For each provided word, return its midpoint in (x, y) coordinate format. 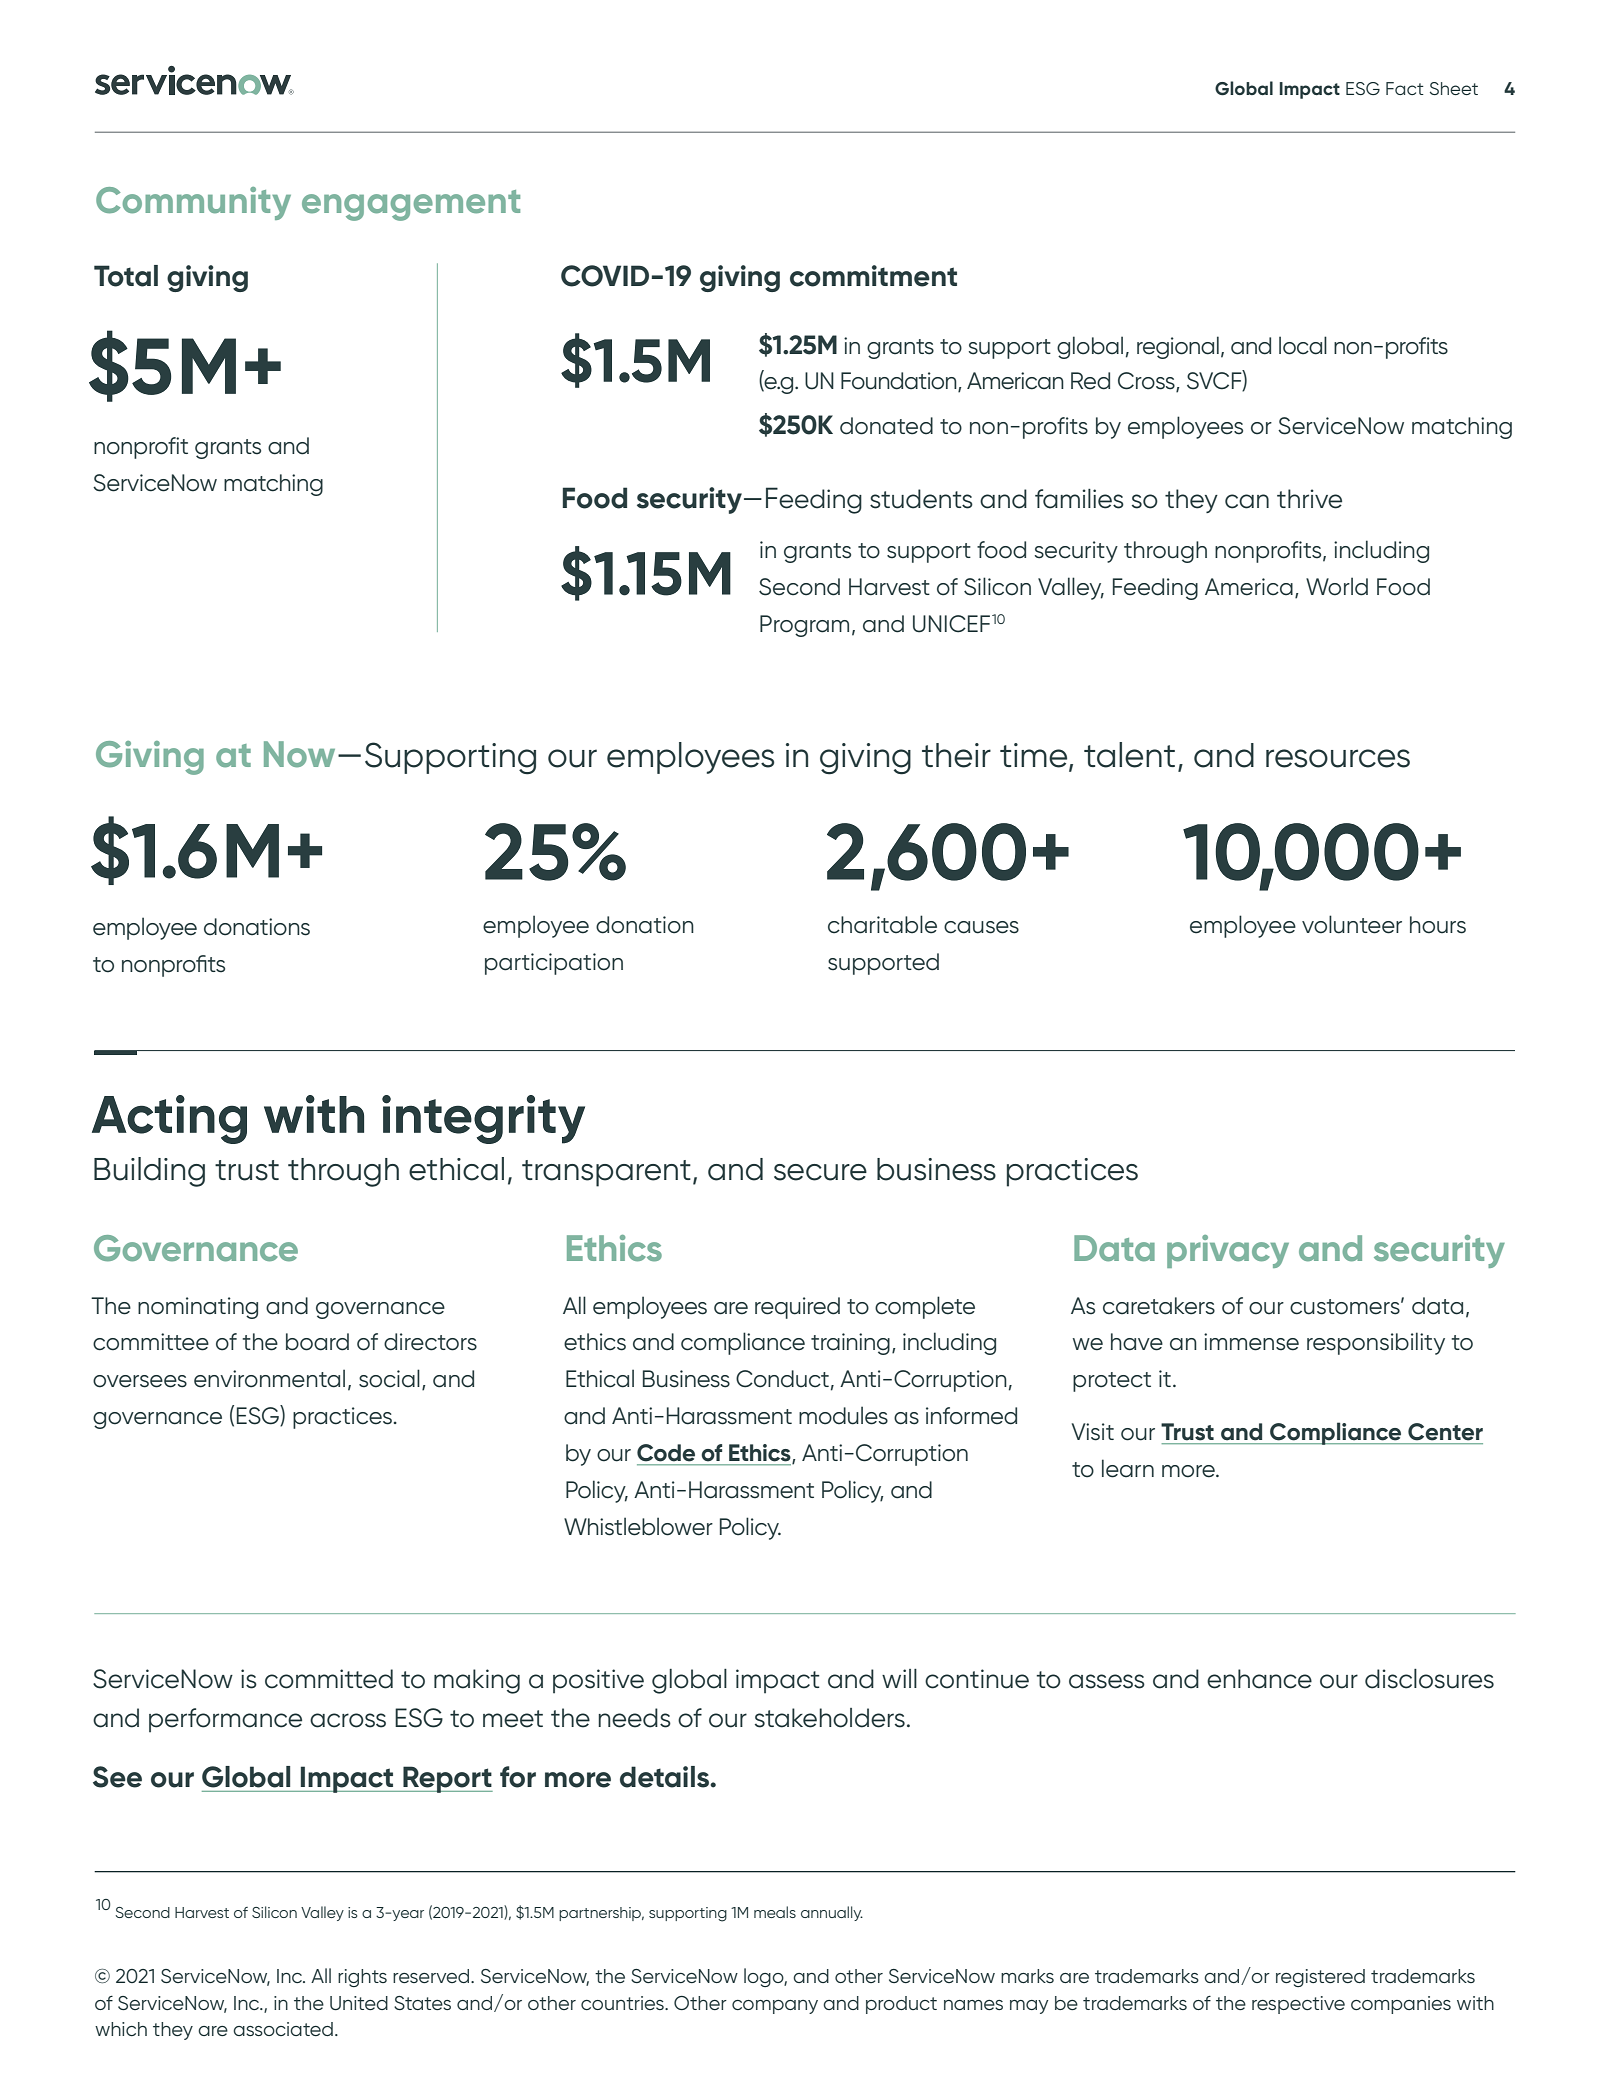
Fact (1405, 88)
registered (1320, 1978)
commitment (873, 276)
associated (283, 2029)
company (775, 2007)
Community (193, 203)
